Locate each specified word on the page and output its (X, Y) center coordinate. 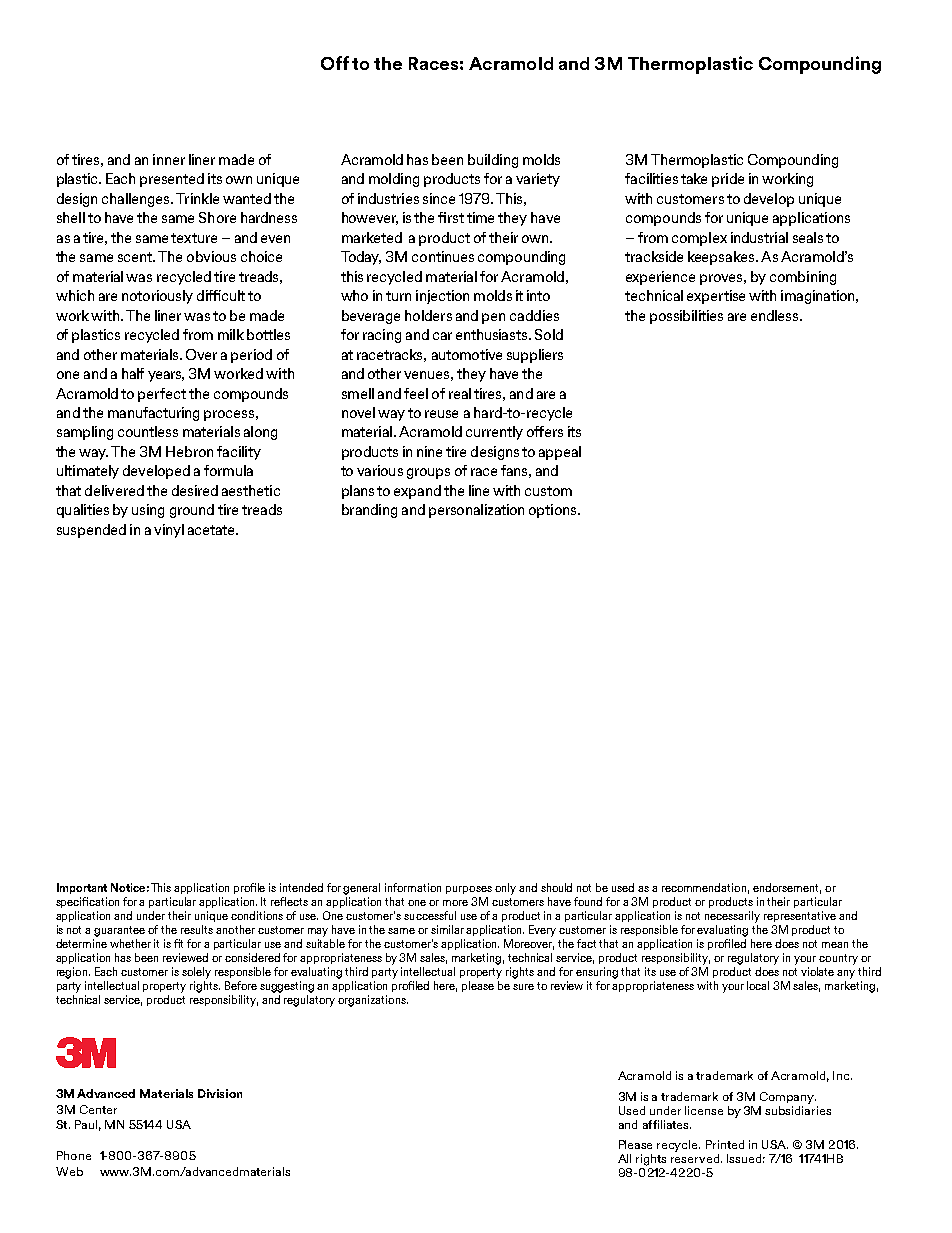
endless (776, 315)
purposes (469, 890)
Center (98, 1109)
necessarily (732, 917)
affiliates (667, 1124)
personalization (476, 511)
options (554, 511)
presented (172, 180)
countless (148, 431)
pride (728, 180)
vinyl (169, 531)
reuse (441, 414)
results (197, 929)
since (439, 198)
